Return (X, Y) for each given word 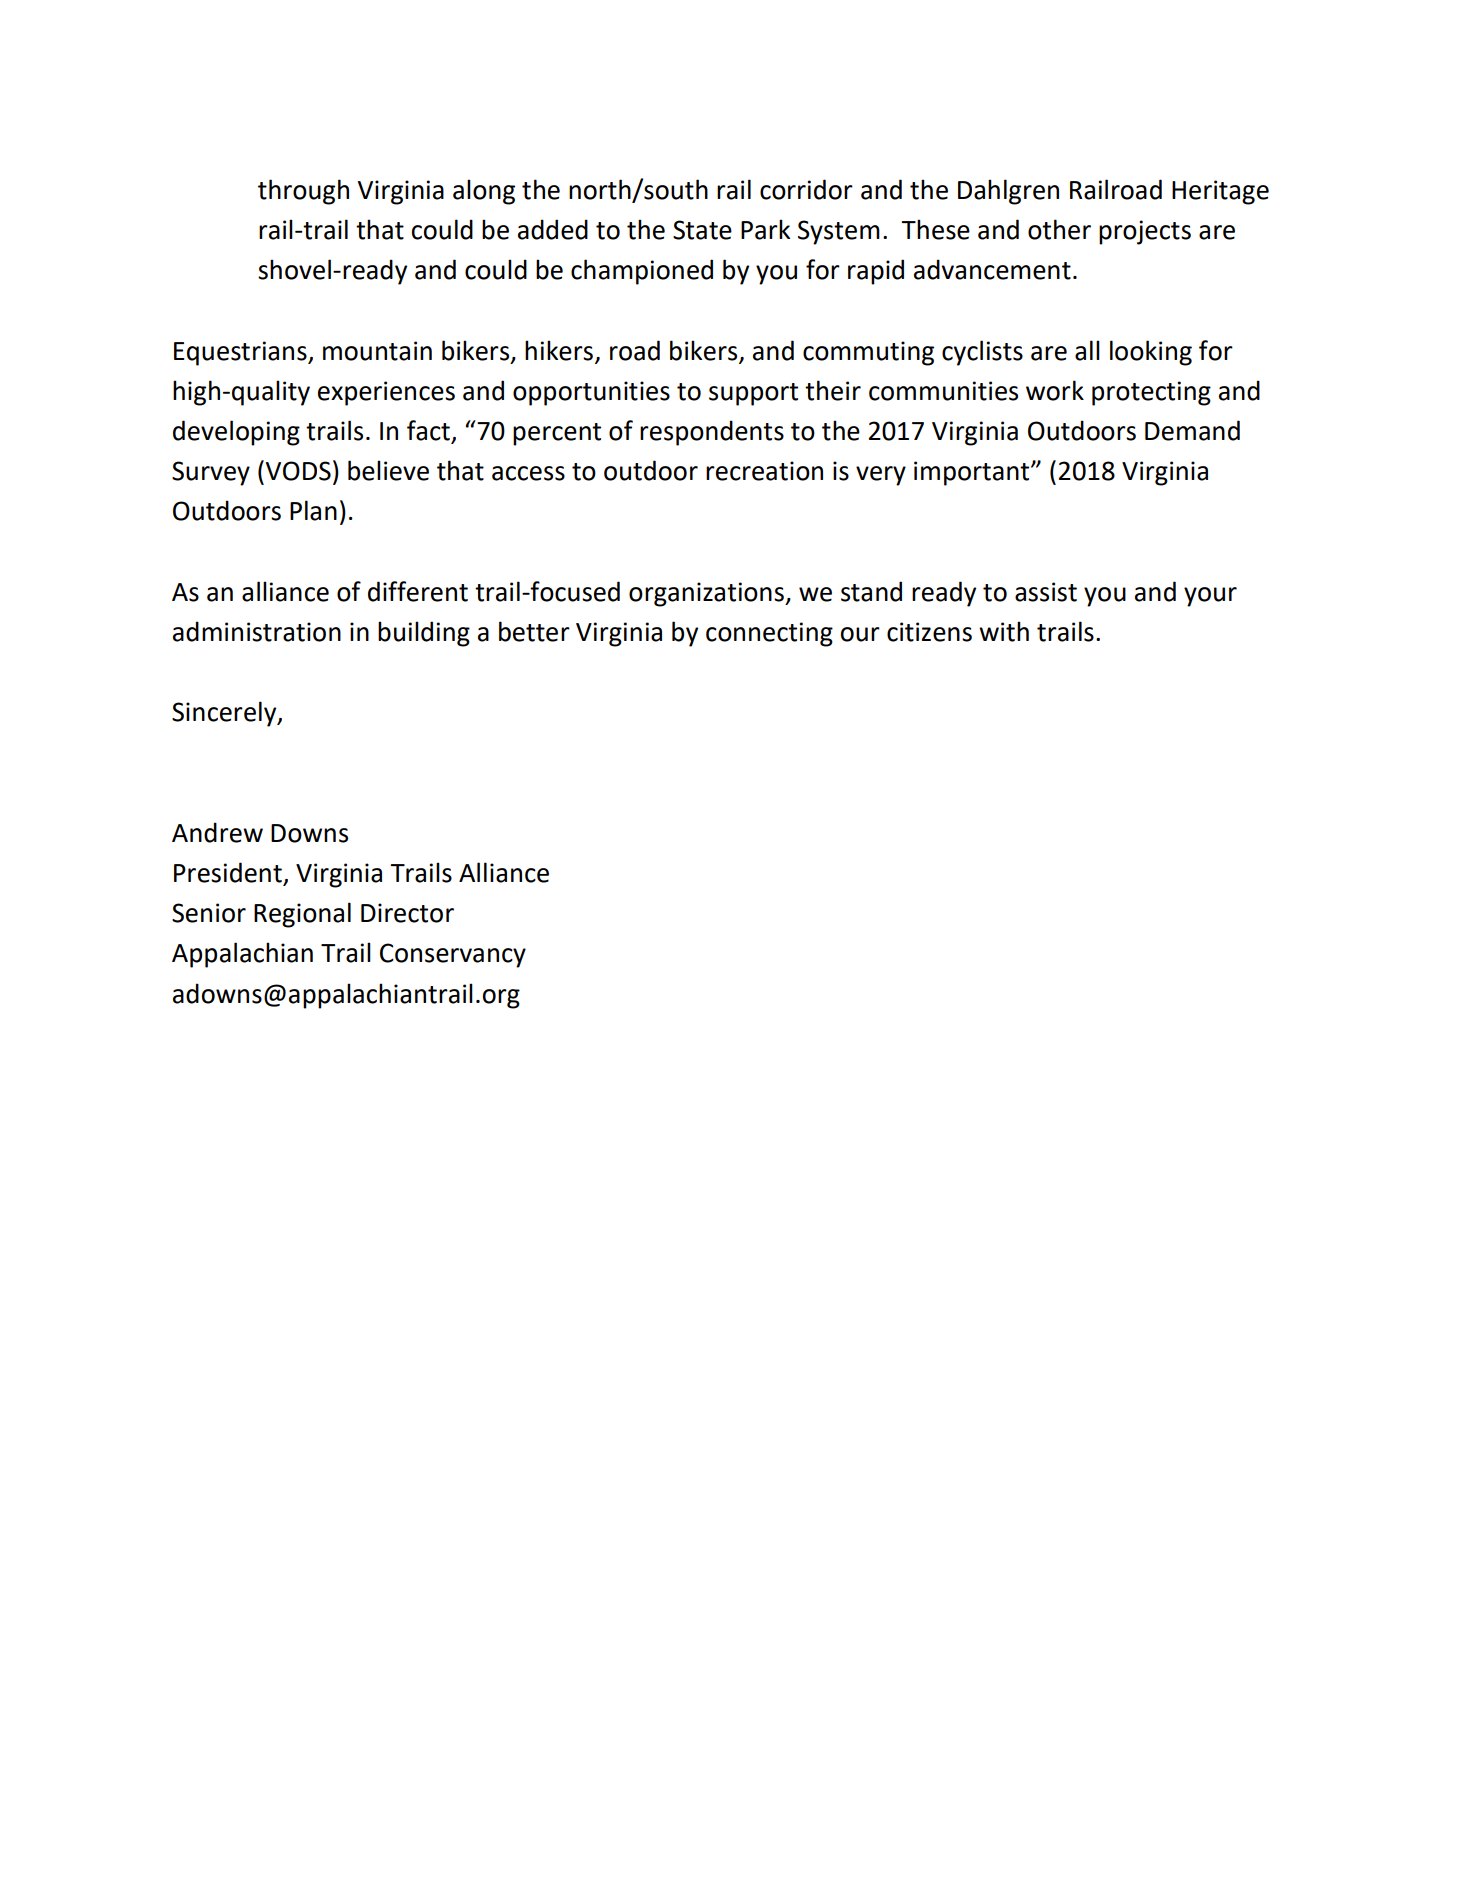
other (1059, 229)
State (702, 230)
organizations (707, 594)
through (303, 192)
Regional (302, 915)
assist (1046, 592)
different (418, 591)
